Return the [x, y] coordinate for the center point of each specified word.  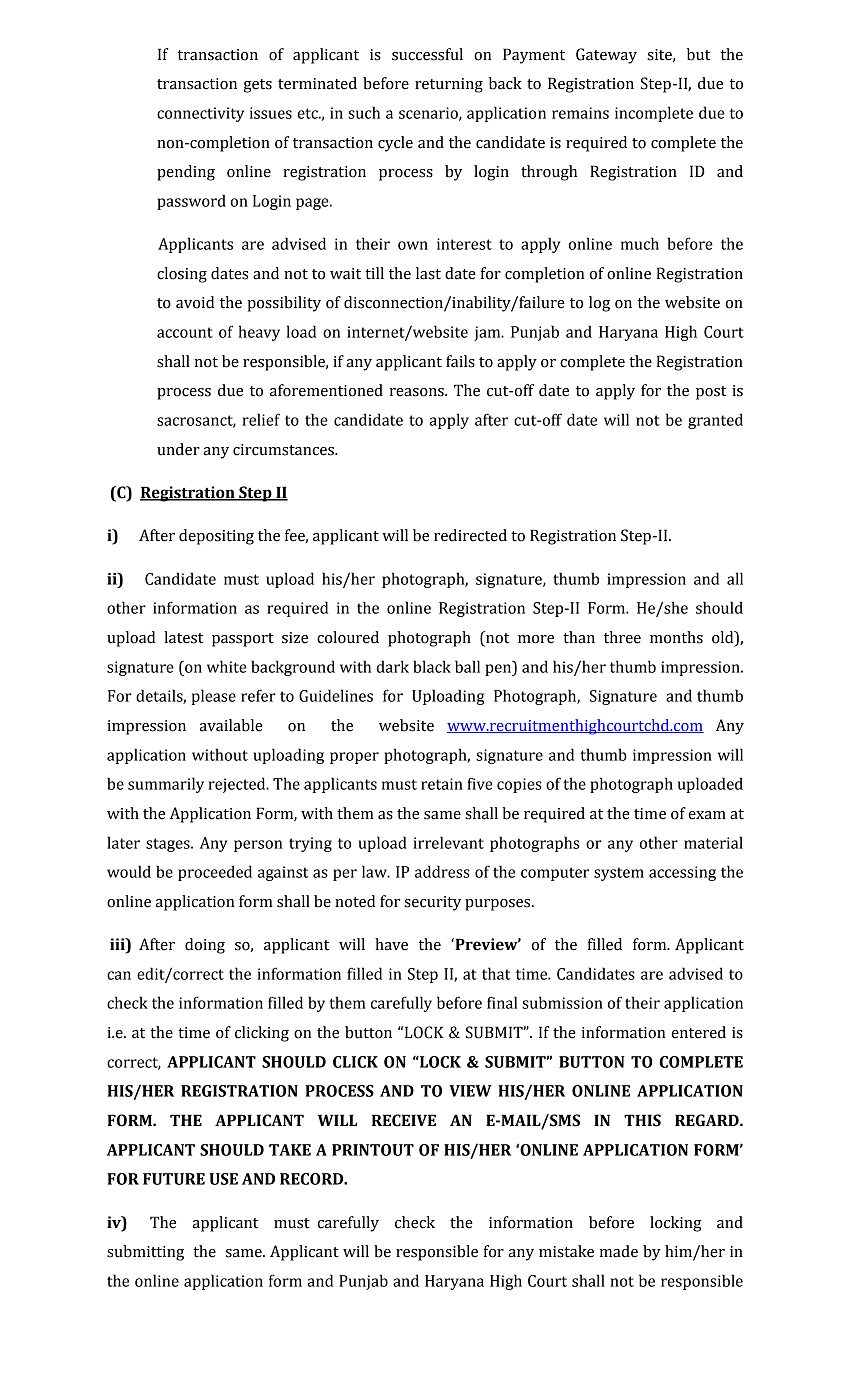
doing [205, 946]
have [391, 944]
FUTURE [174, 1179]
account [185, 332]
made [619, 1251]
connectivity [200, 114]
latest [183, 637]
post [711, 393]
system [619, 874]
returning [449, 85]
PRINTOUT [373, 1150]
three [622, 637]
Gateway [606, 56]
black [432, 666]
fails [460, 361]
